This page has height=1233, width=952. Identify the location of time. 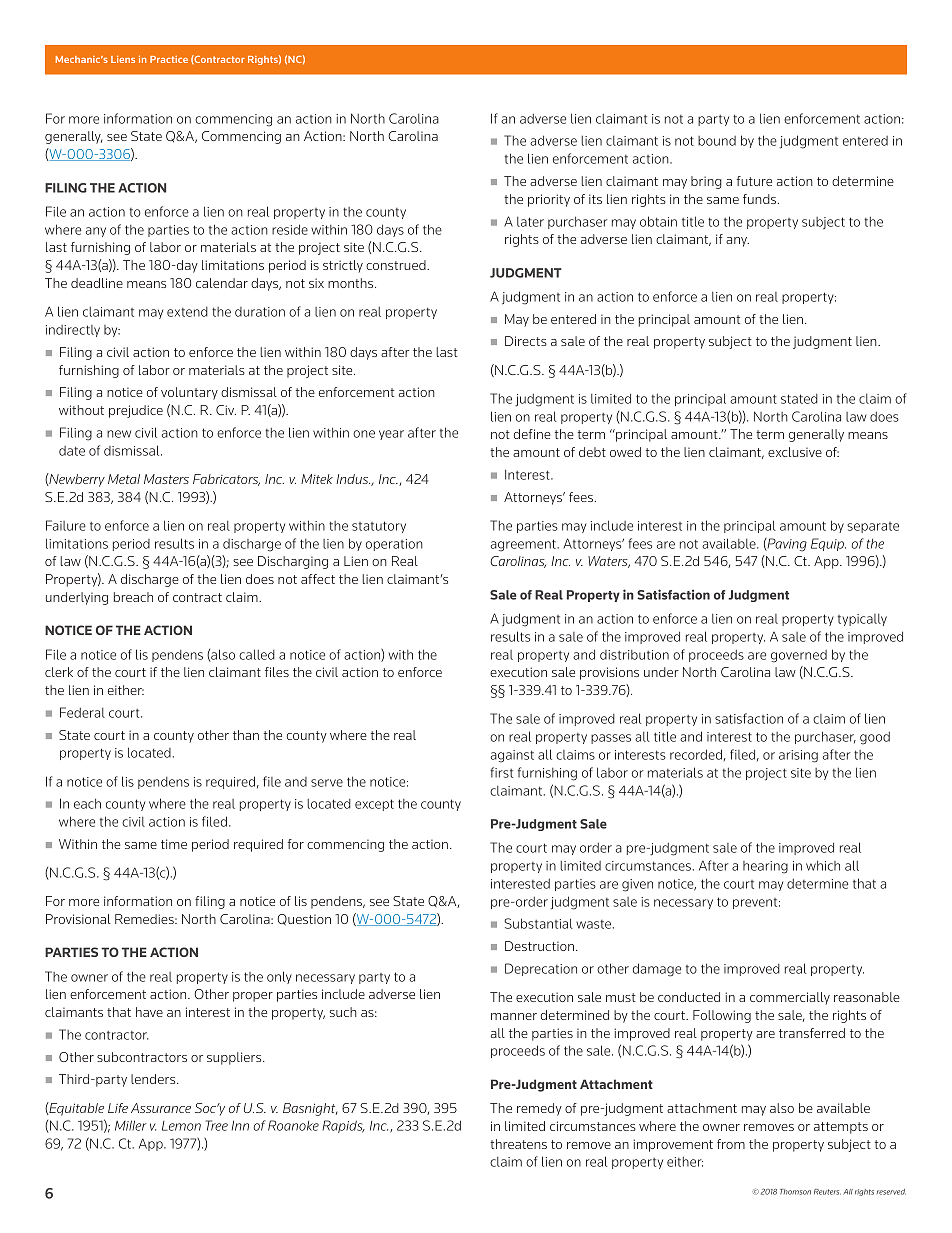
(174, 844).
